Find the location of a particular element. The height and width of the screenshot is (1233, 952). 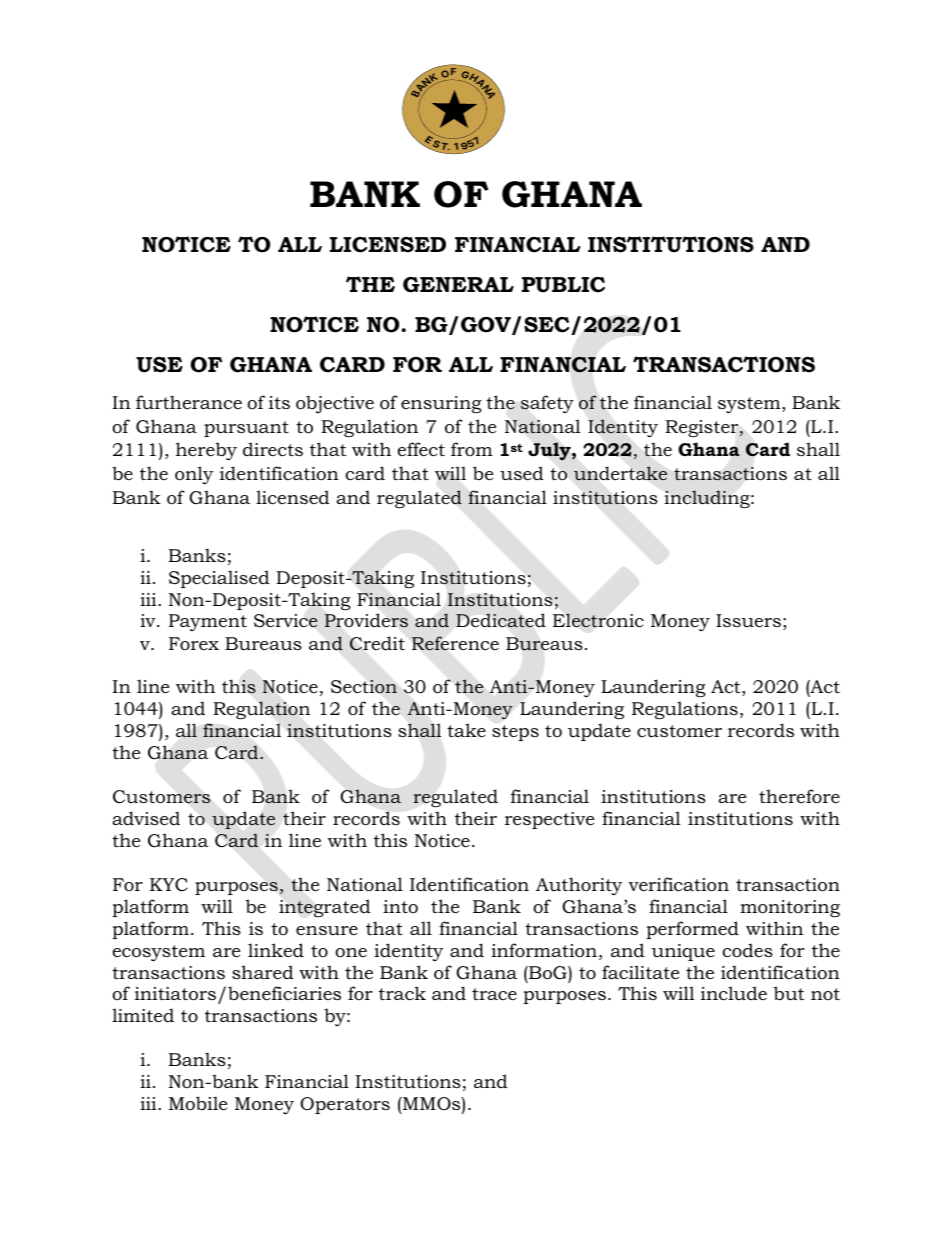

include is located at coordinates (734, 993).
